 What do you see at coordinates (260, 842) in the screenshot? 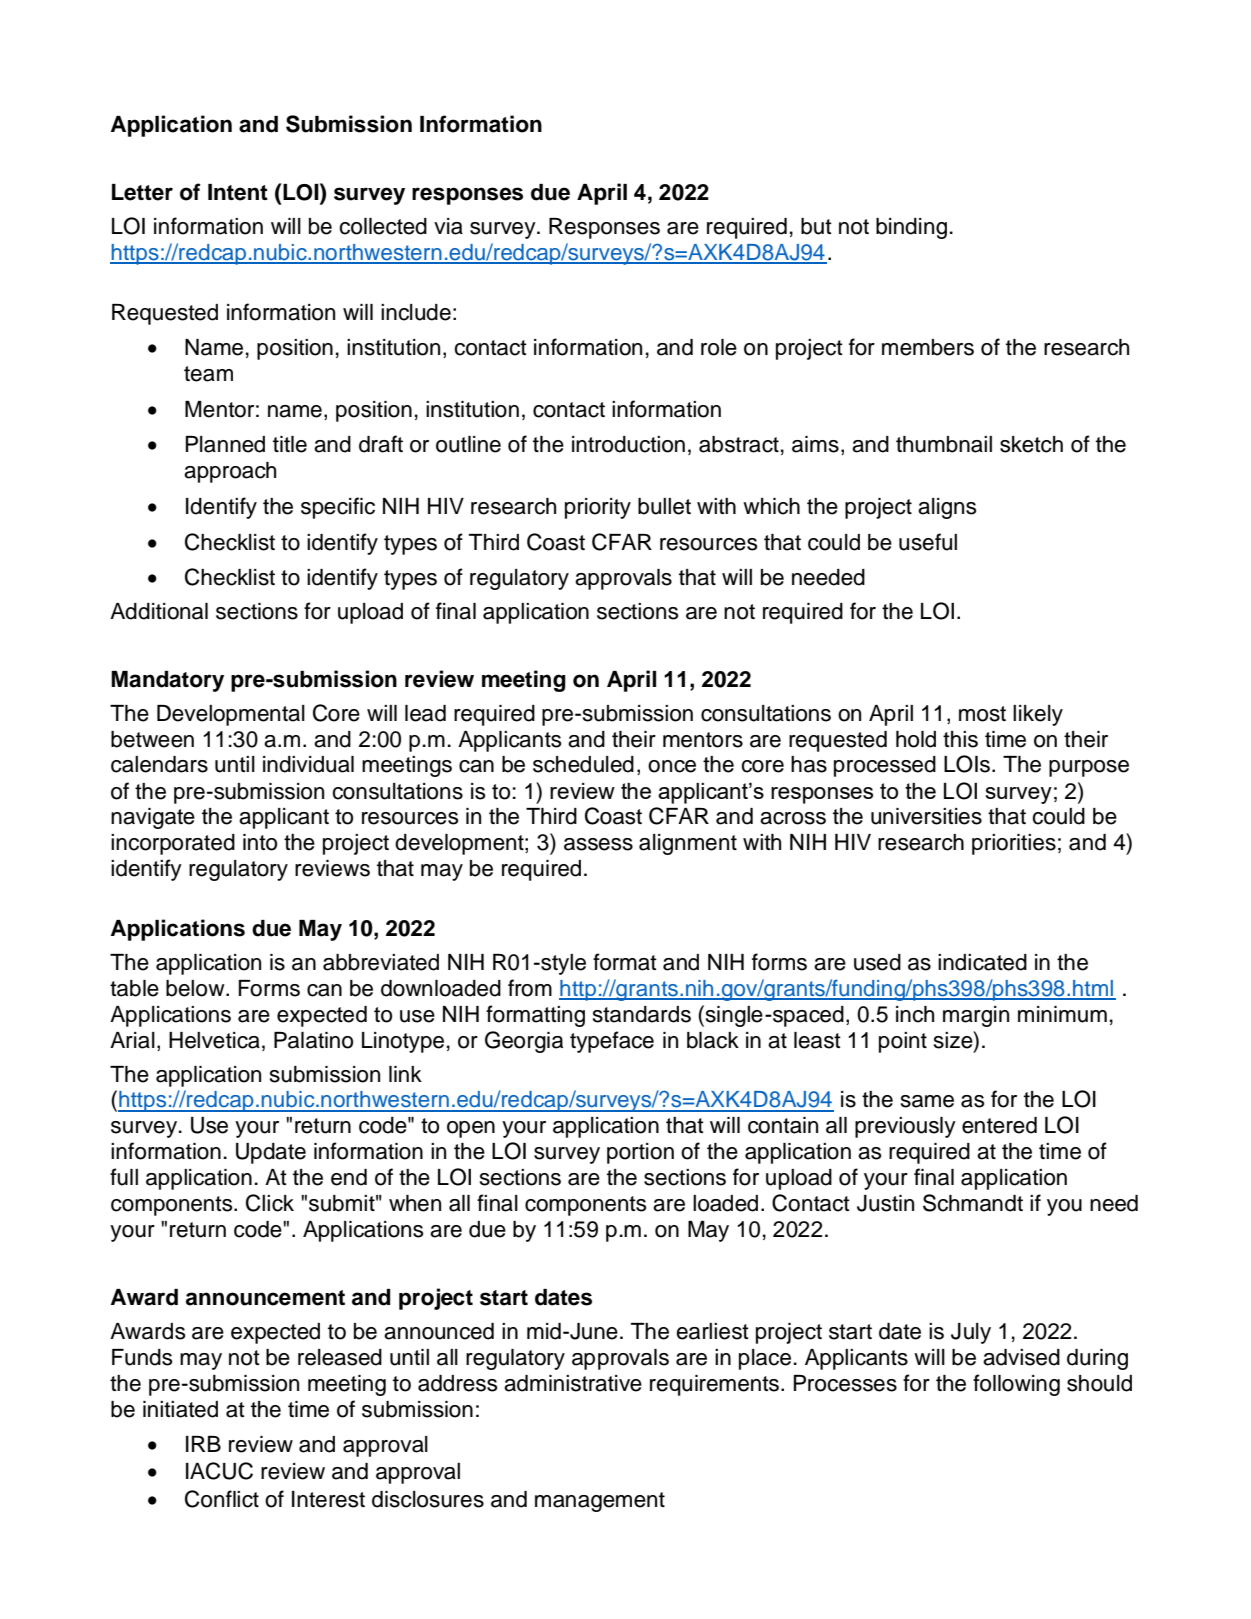
I see `into` at bounding box center [260, 842].
